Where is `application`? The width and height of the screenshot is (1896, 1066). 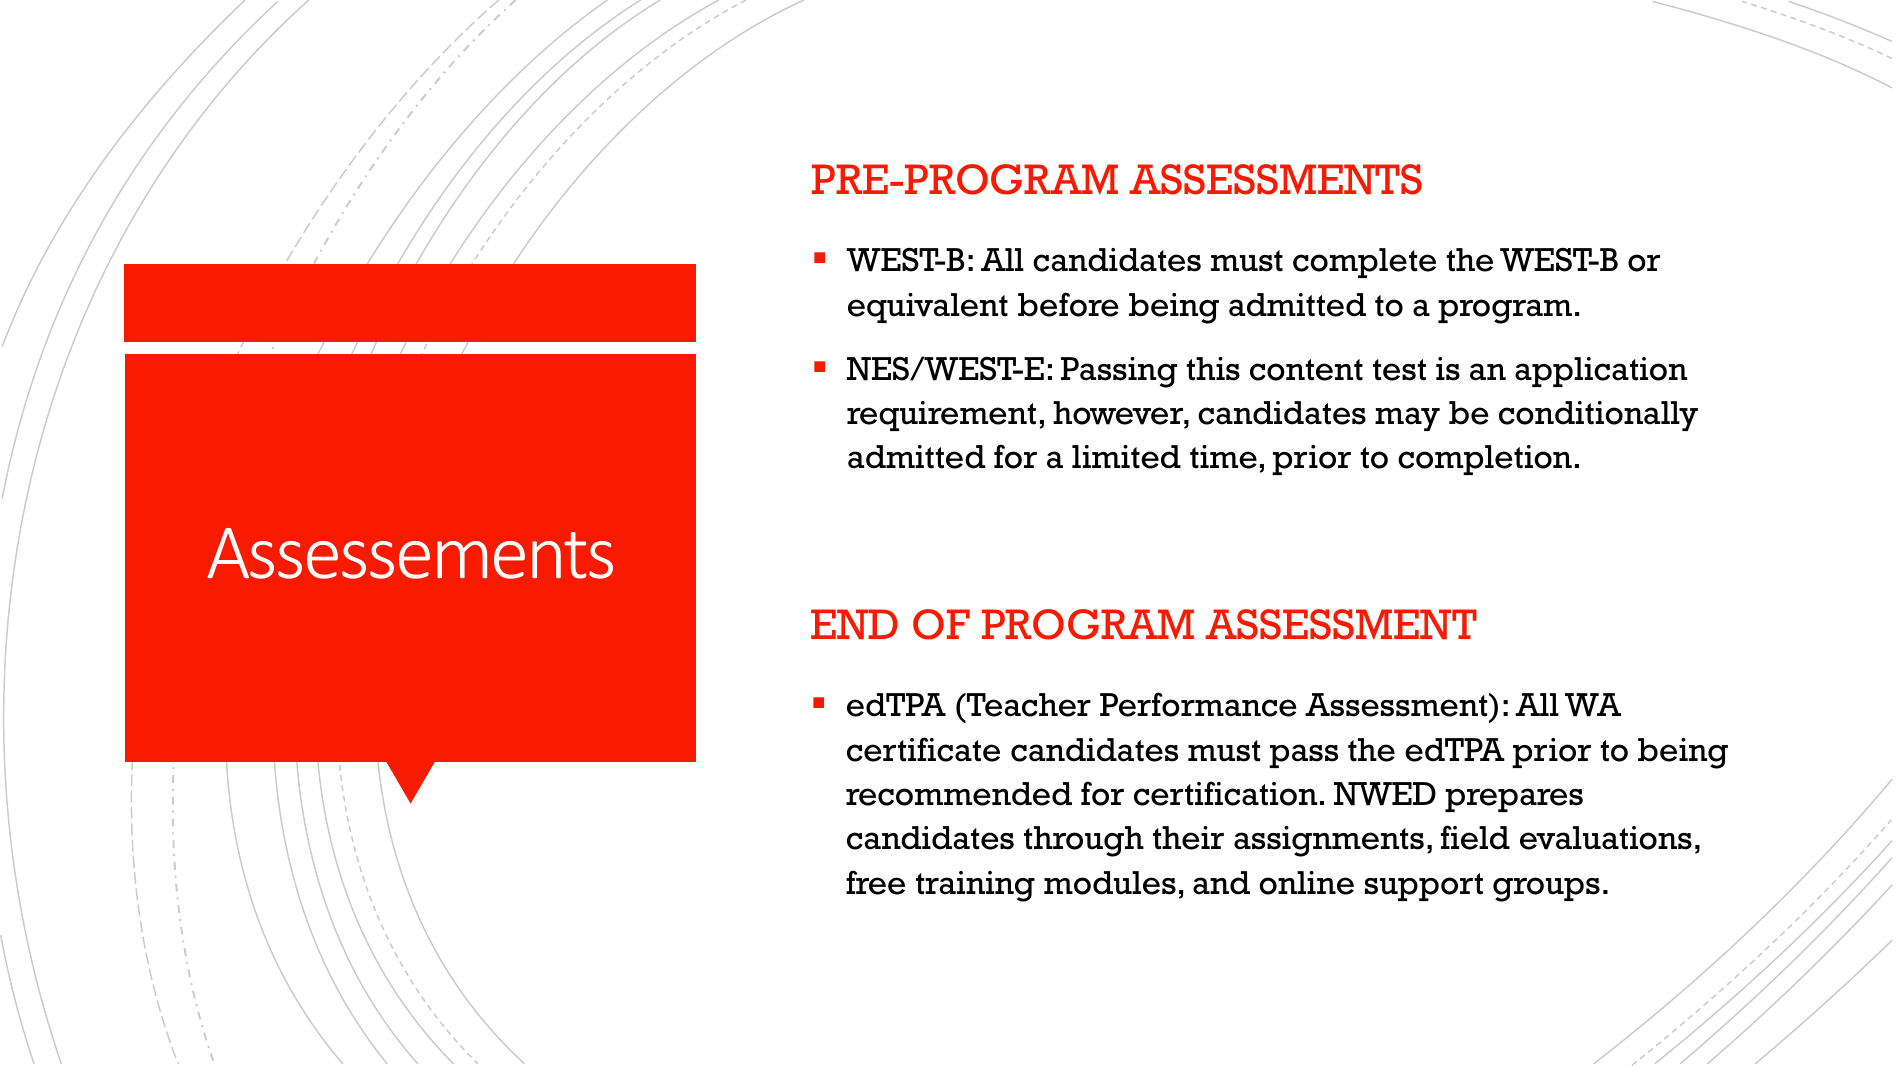 application is located at coordinates (1601, 372).
